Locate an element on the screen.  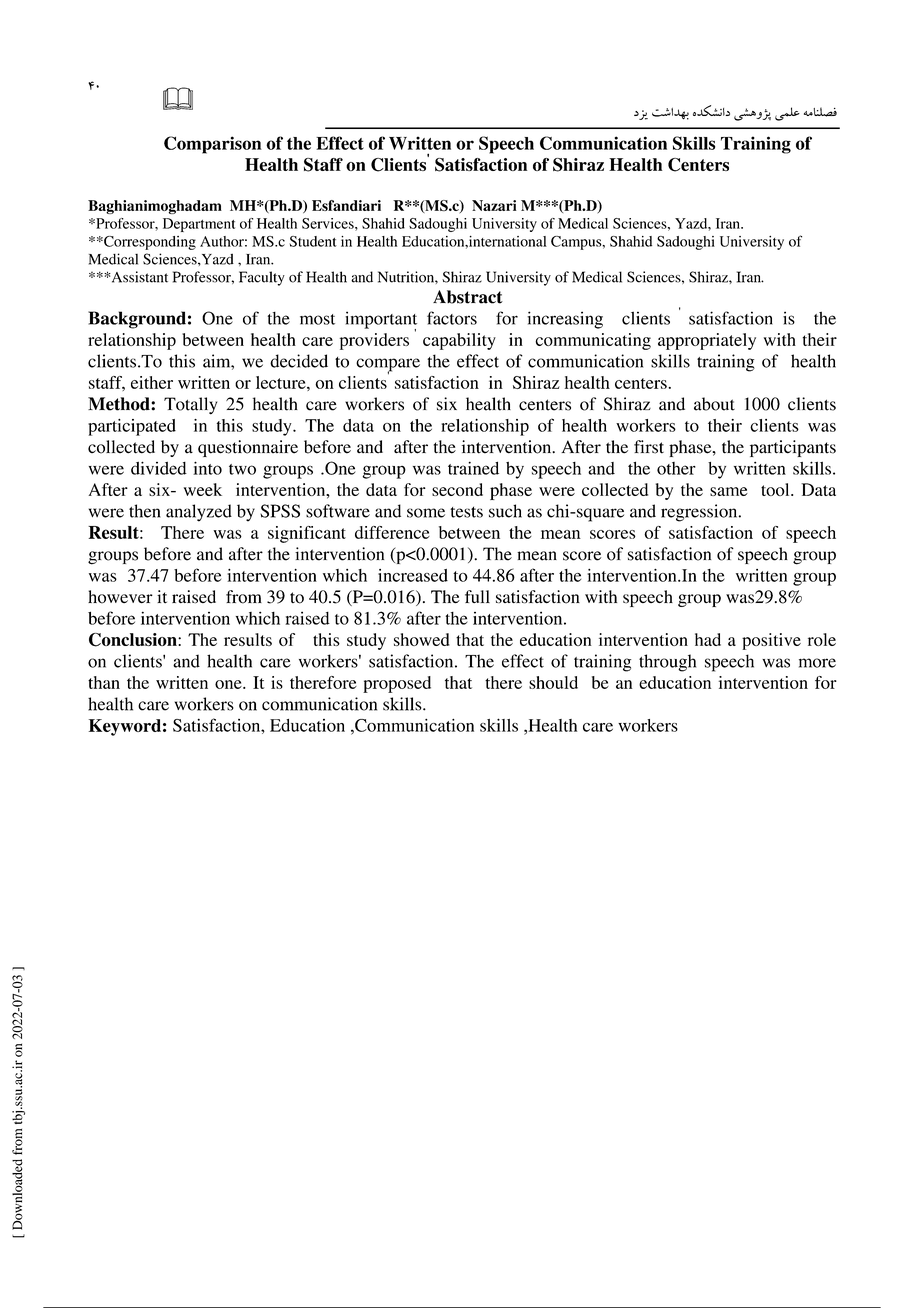
trained is located at coordinates (473, 468).
